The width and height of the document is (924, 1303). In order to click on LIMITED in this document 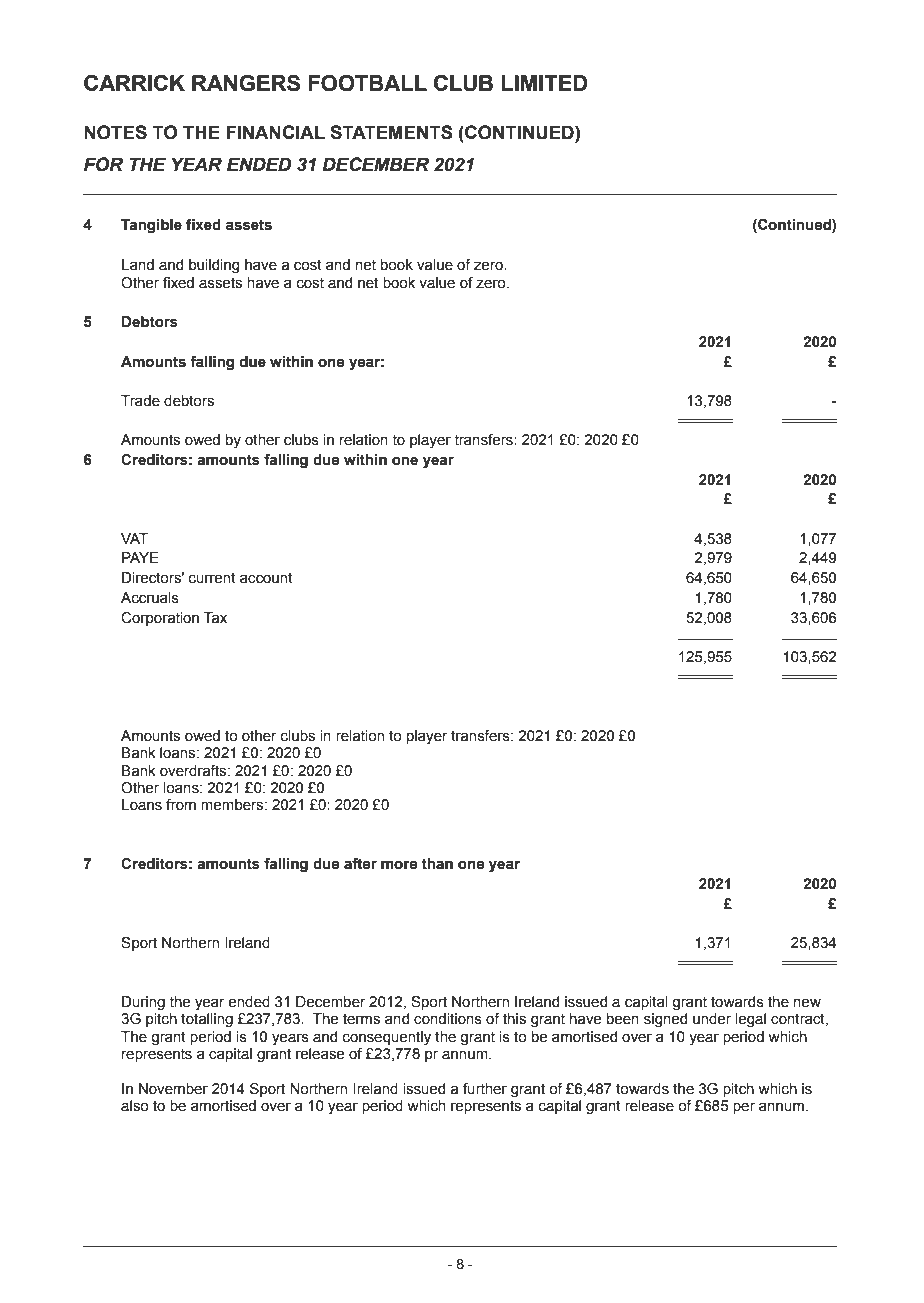, I will do `click(545, 83)`.
